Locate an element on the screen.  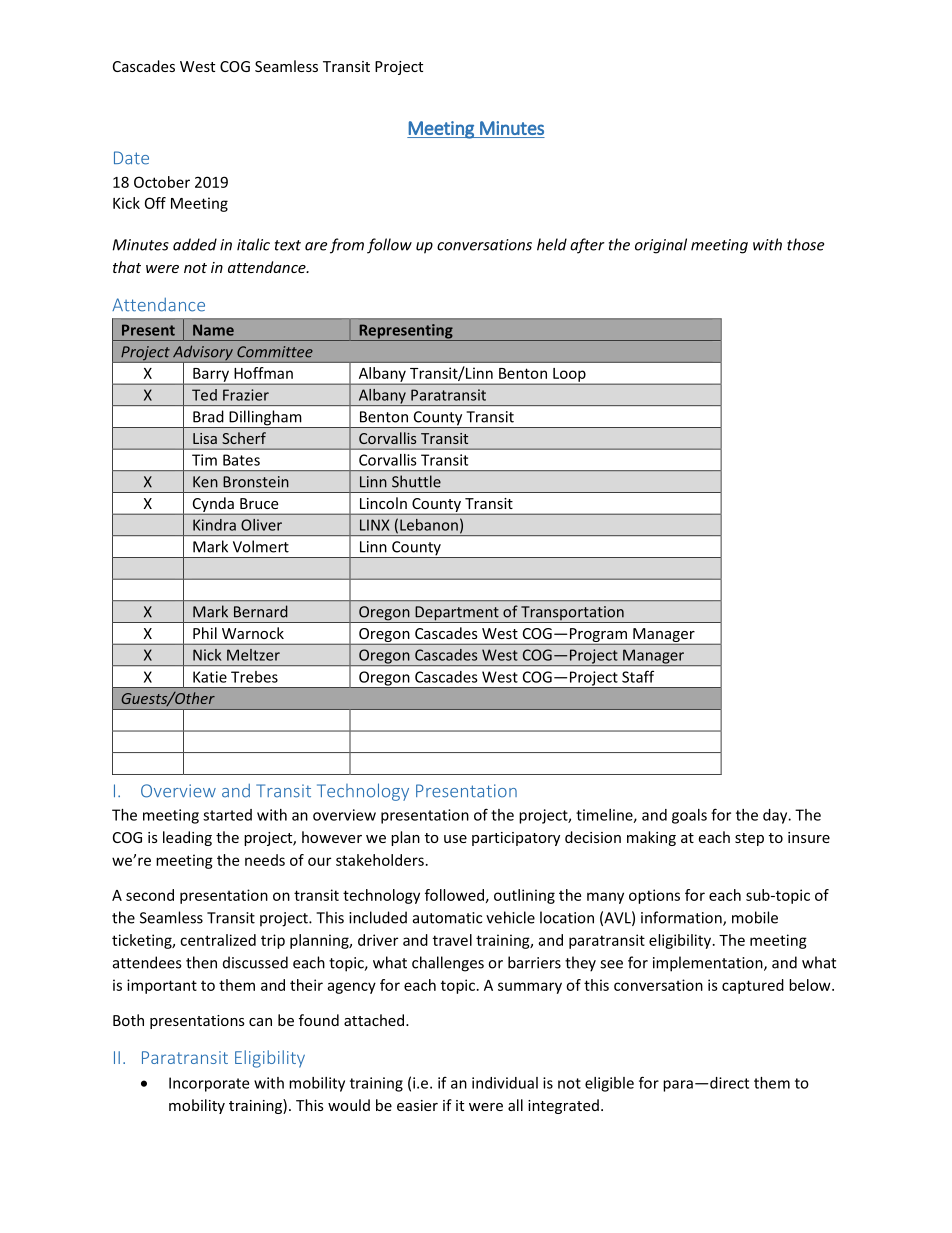
use is located at coordinates (455, 839).
